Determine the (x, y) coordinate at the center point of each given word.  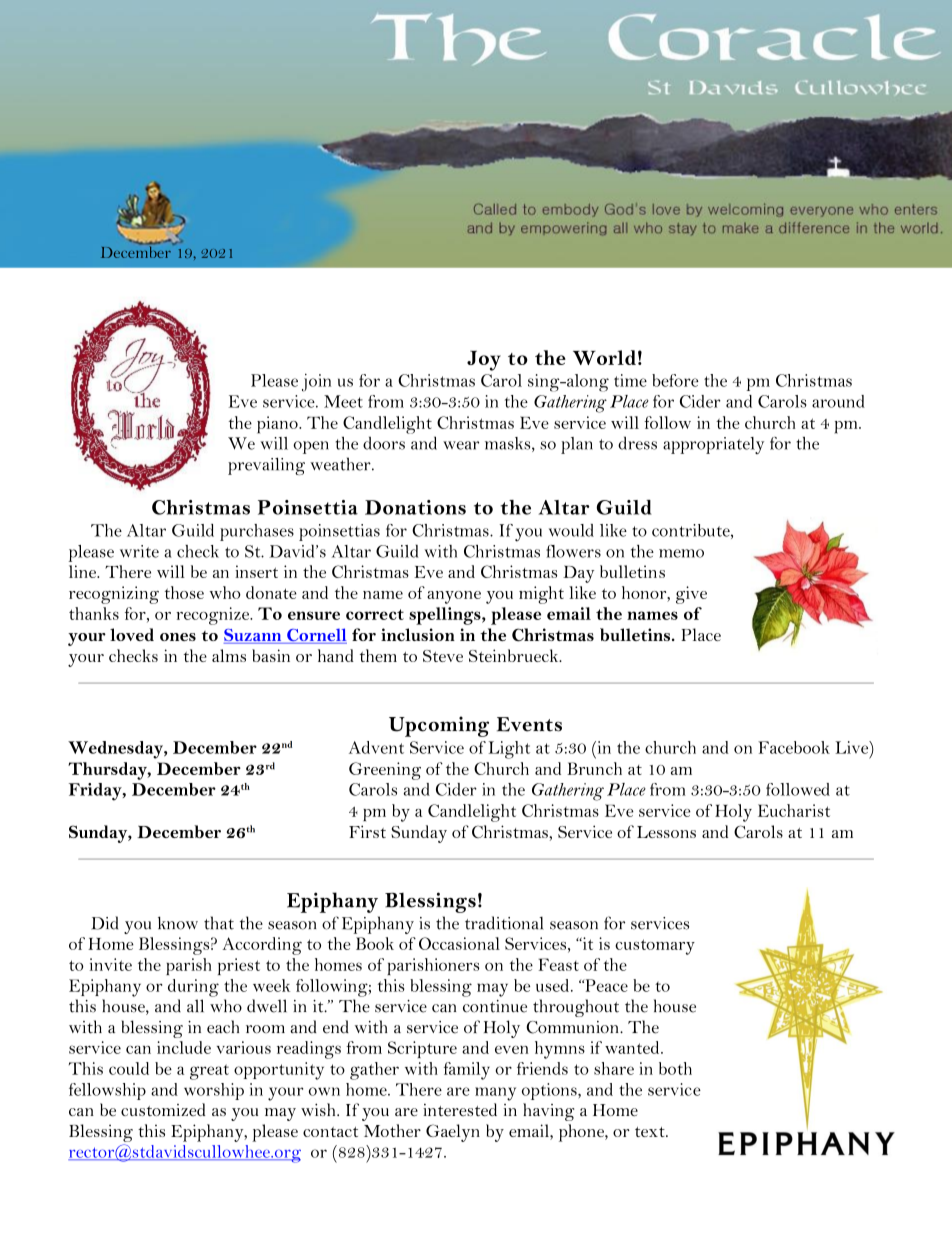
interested (460, 1109)
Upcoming (439, 726)
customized (163, 1109)
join (316, 383)
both (675, 1068)
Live (853, 747)
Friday (96, 792)
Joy (484, 360)
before (675, 380)
